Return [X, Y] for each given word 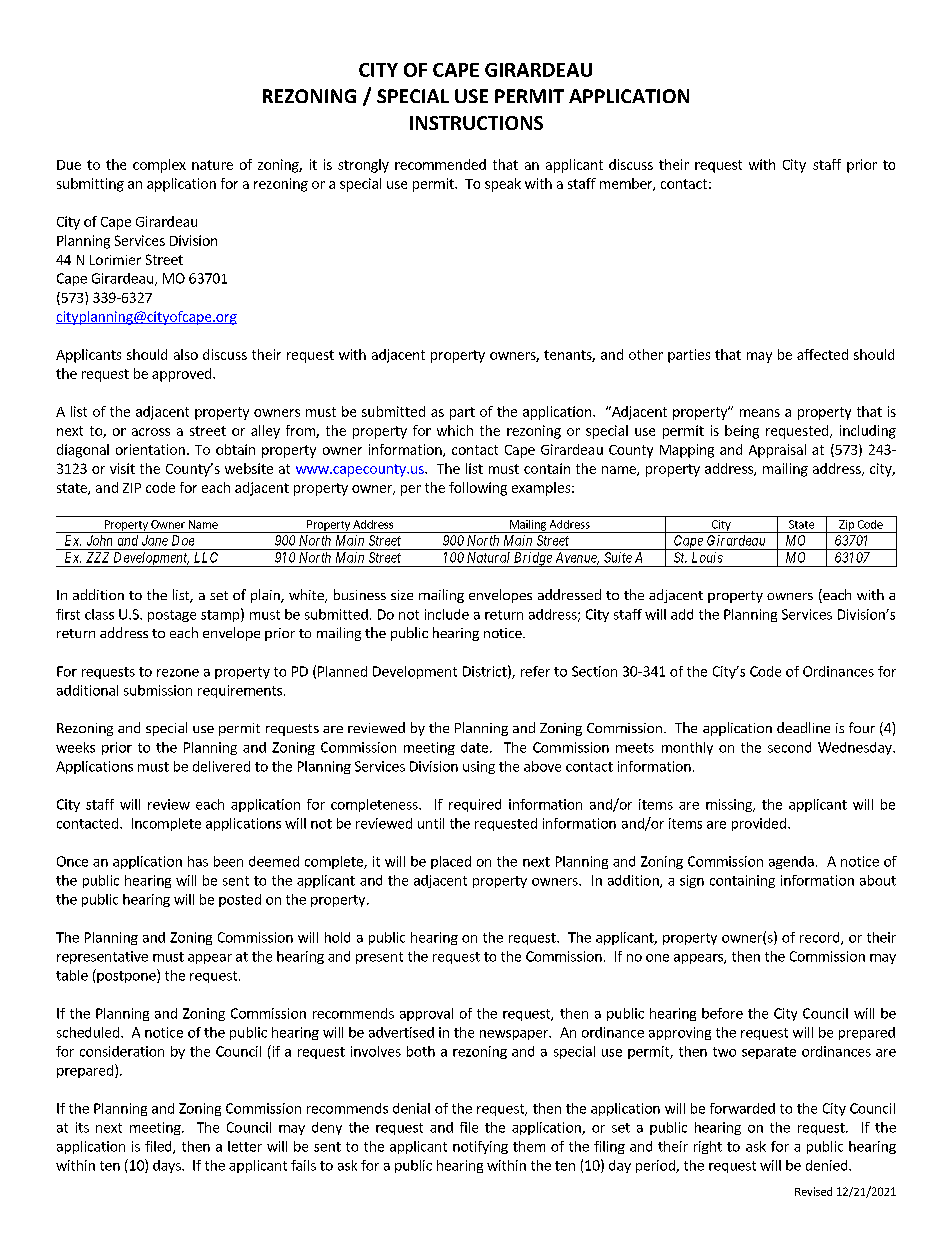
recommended [440, 164]
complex [159, 166]
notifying [480, 1147]
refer [535, 671]
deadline [803, 727]
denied [828, 1165]
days [168, 1166]
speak [503, 185]
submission [158, 690]
